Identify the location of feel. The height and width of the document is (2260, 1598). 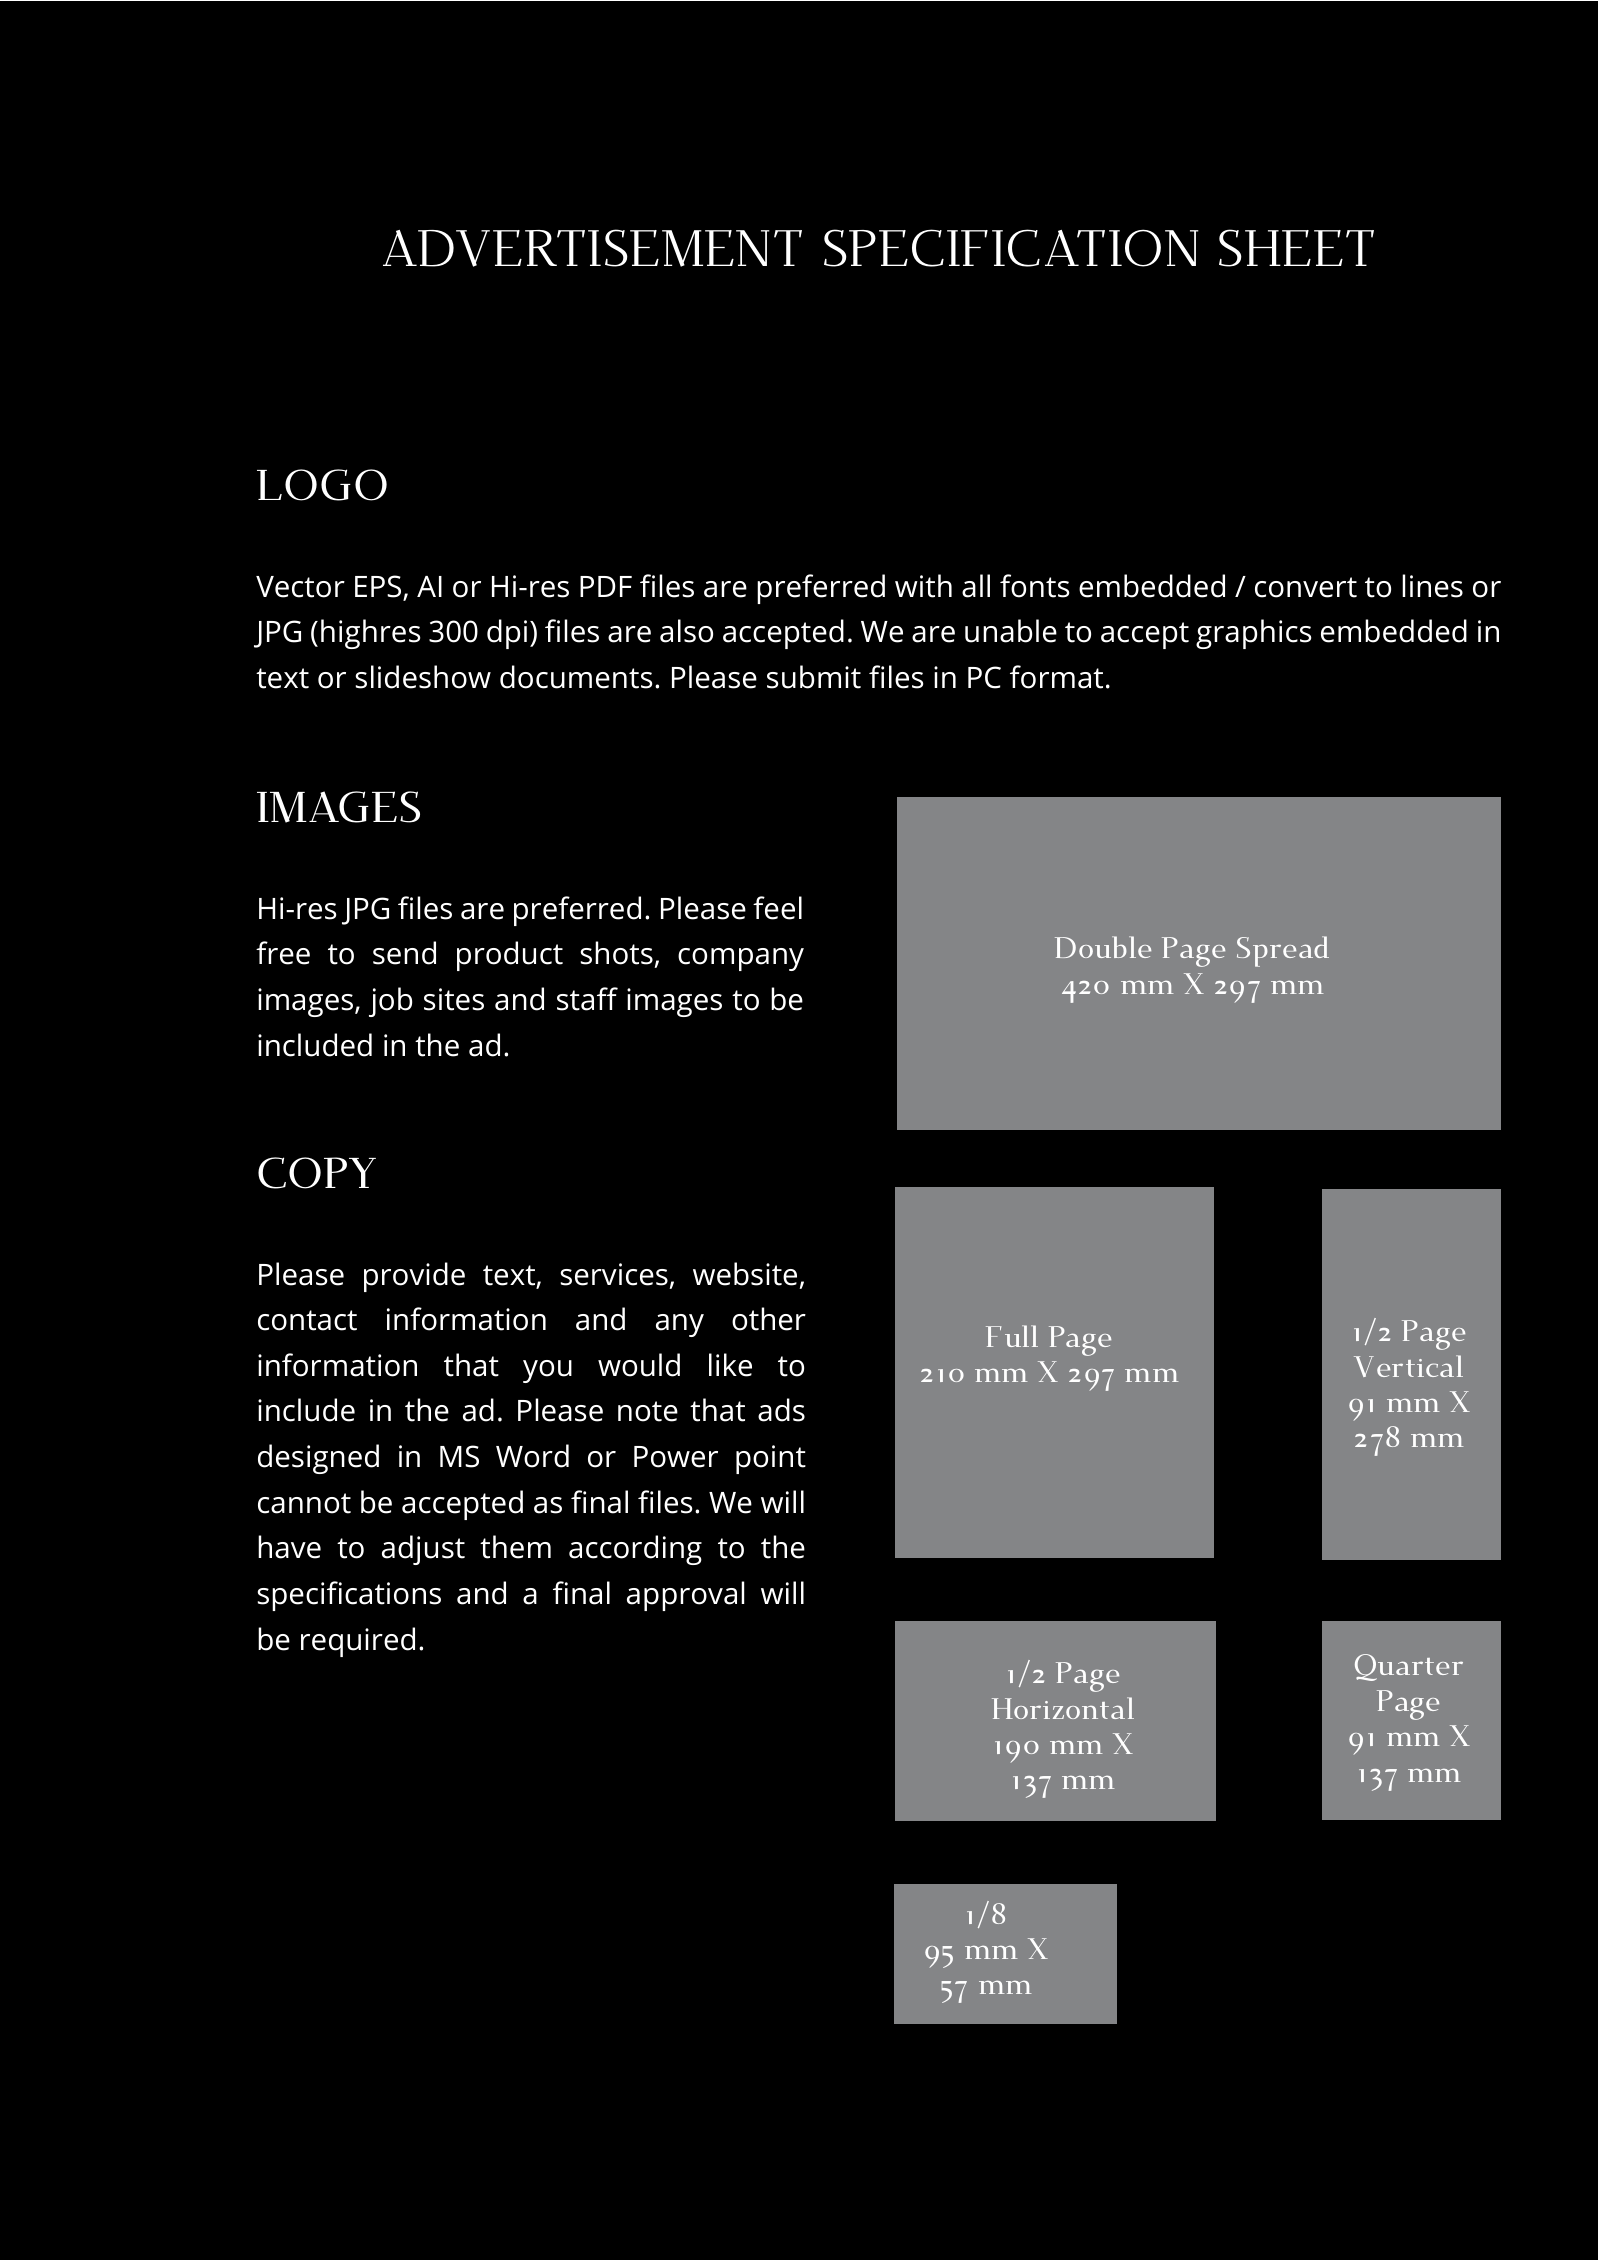
(777, 908).
